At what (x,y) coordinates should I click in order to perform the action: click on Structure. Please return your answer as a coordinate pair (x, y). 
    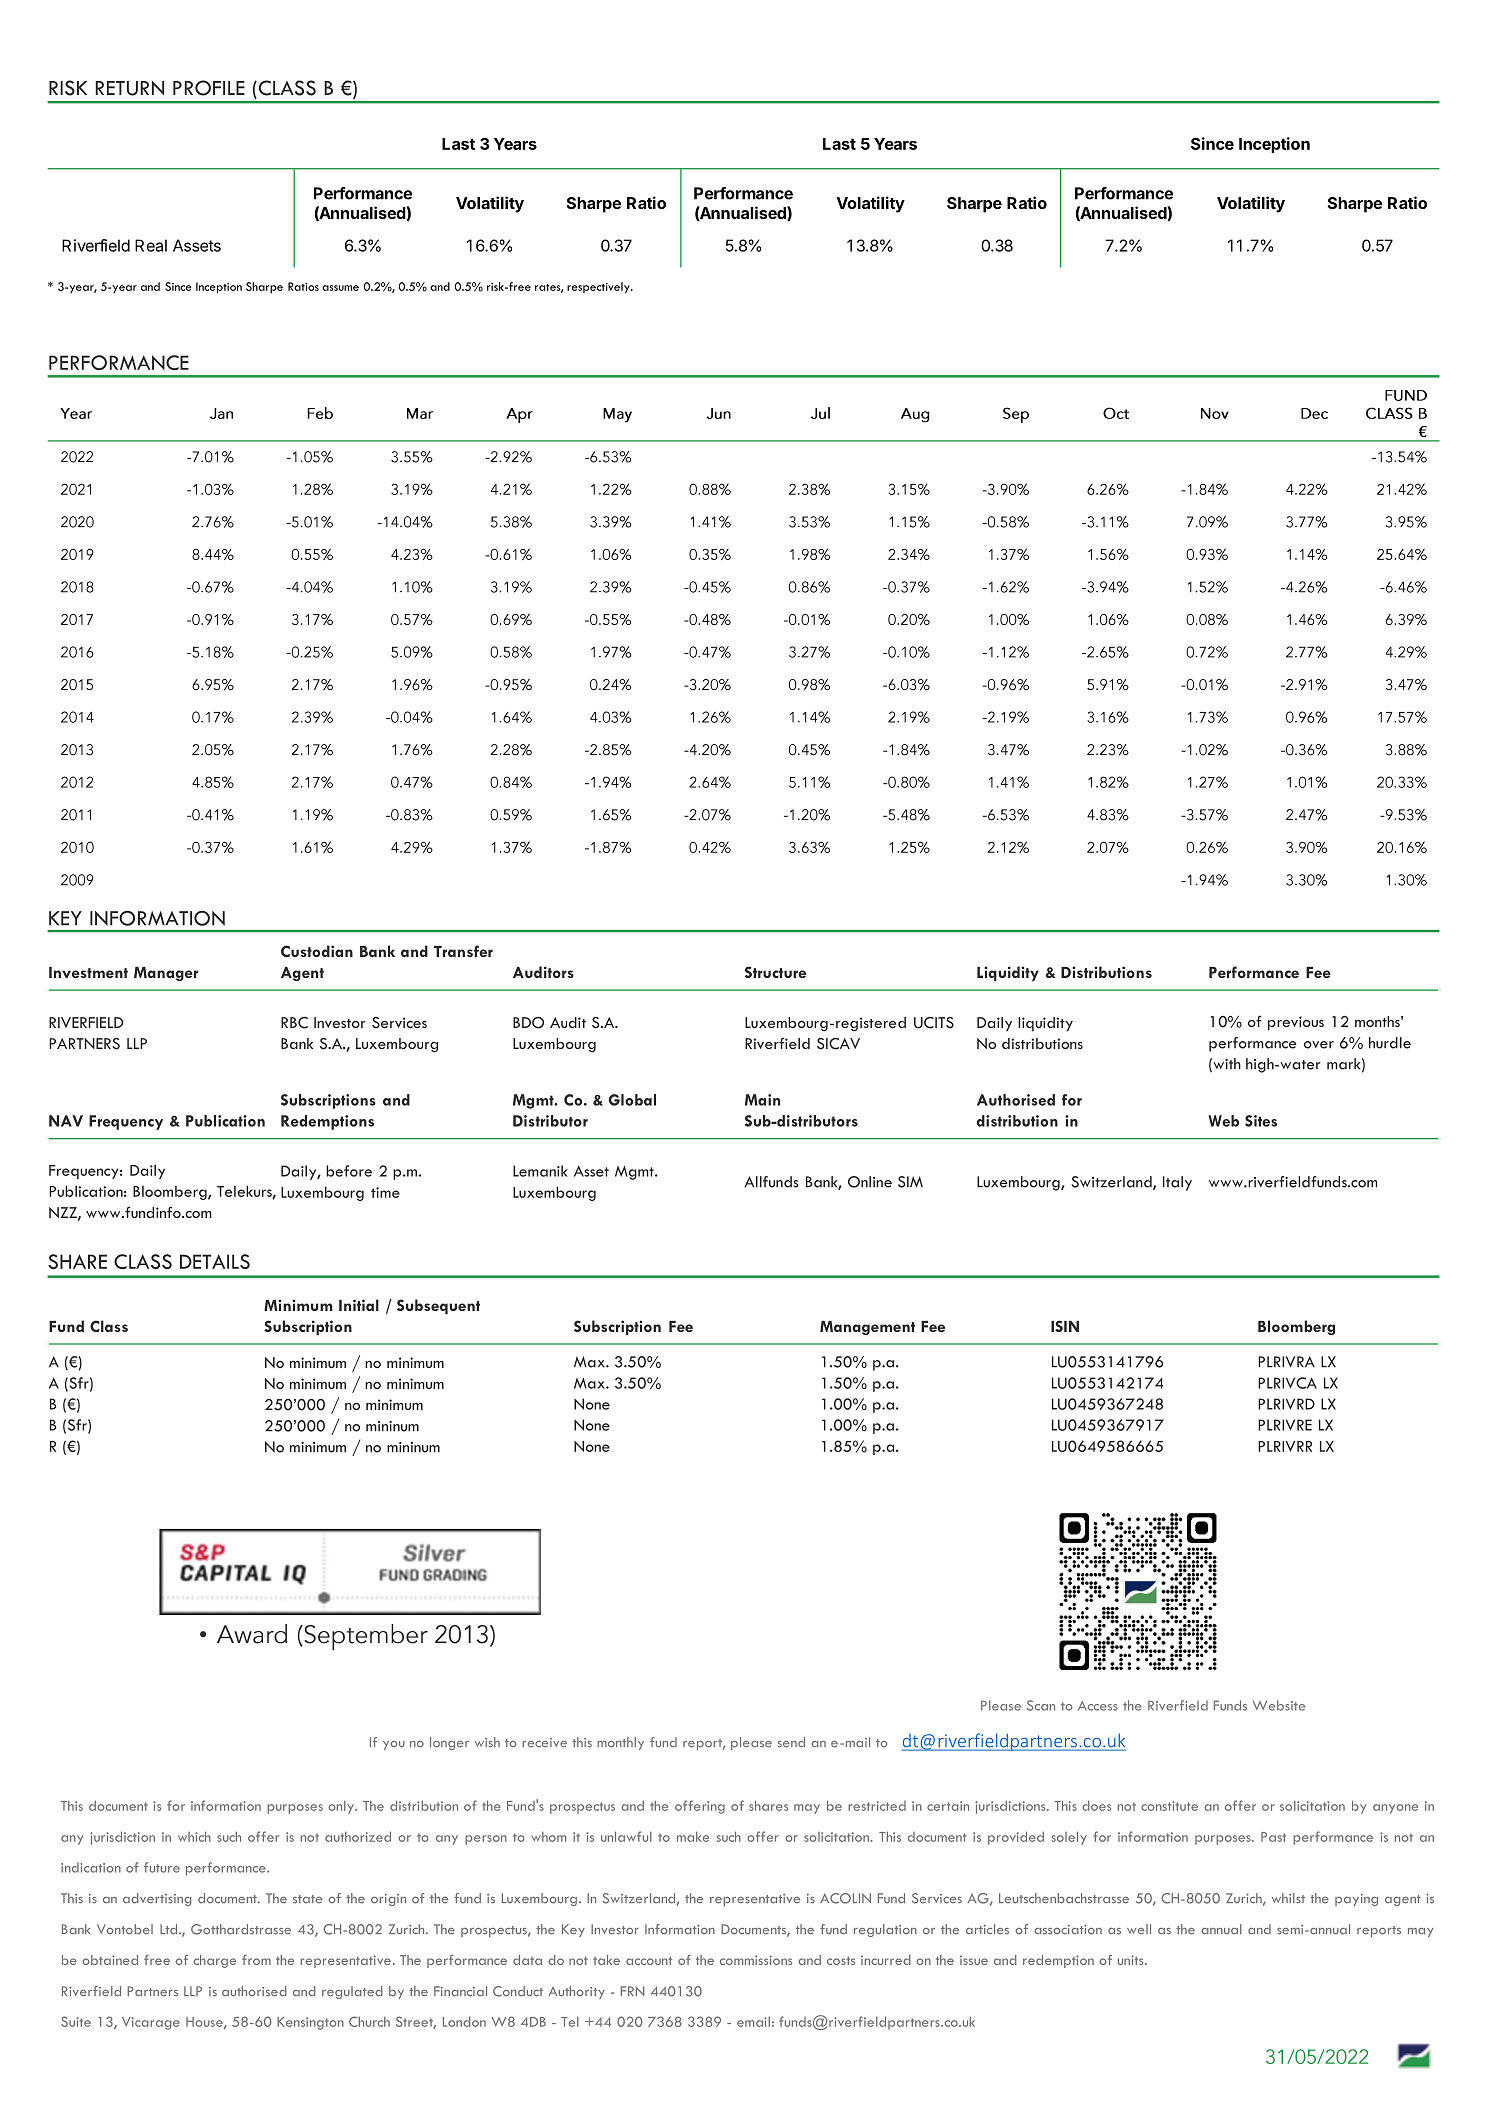
    Looking at the image, I should click on (775, 972).
